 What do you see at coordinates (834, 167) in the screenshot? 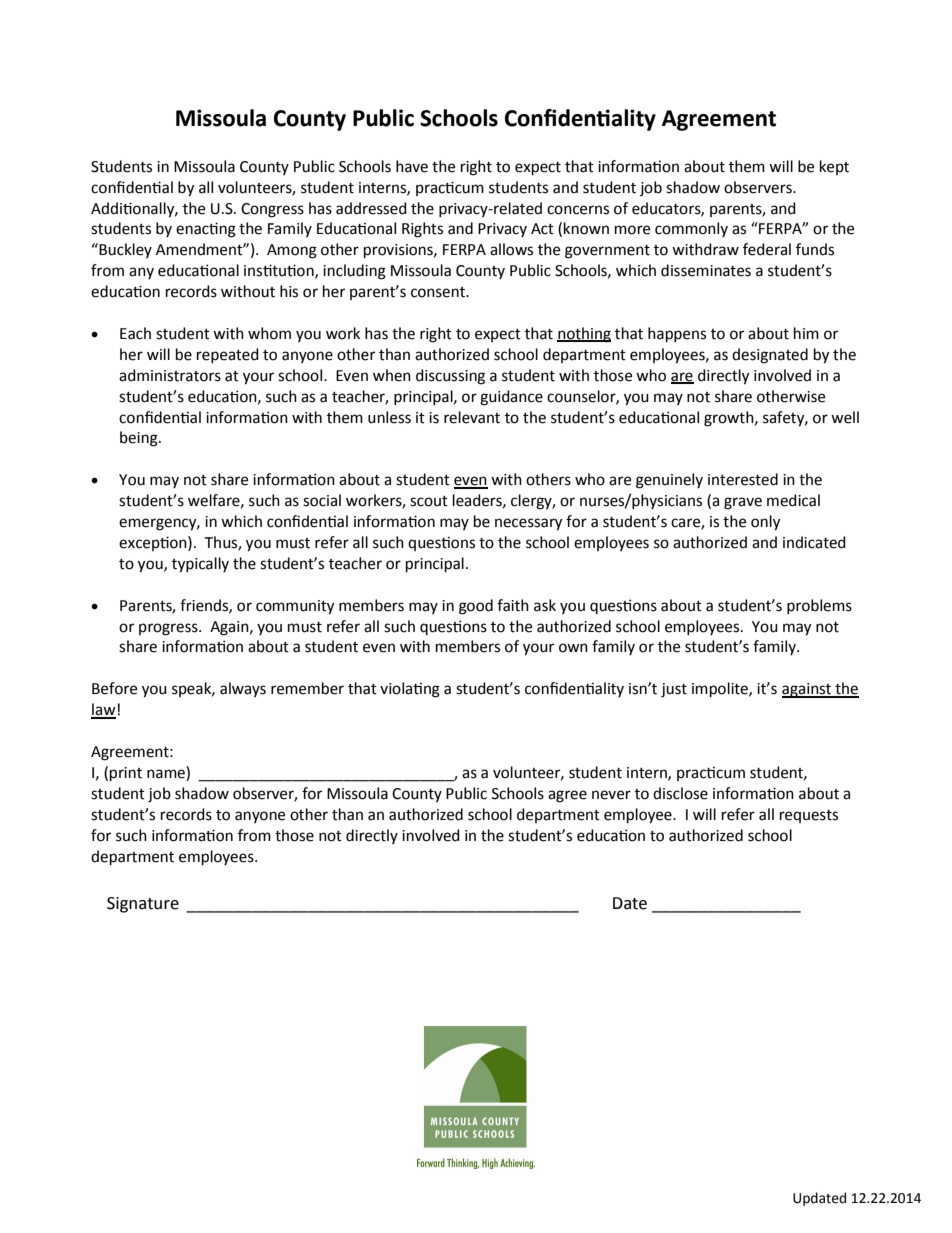
I see `kept` at bounding box center [834, 167].
